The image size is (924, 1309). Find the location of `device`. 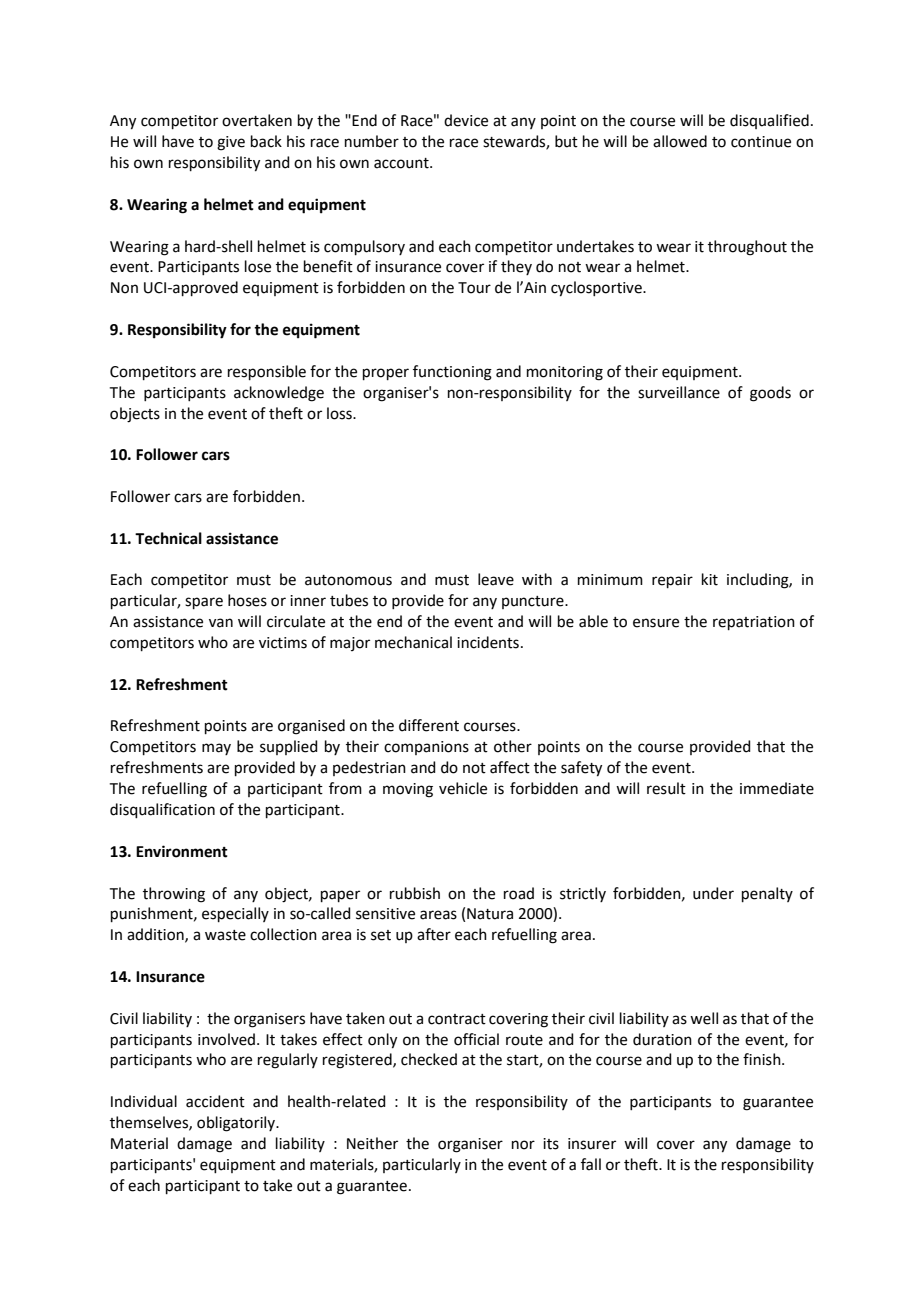

device is located at coordinates (466, 120).
